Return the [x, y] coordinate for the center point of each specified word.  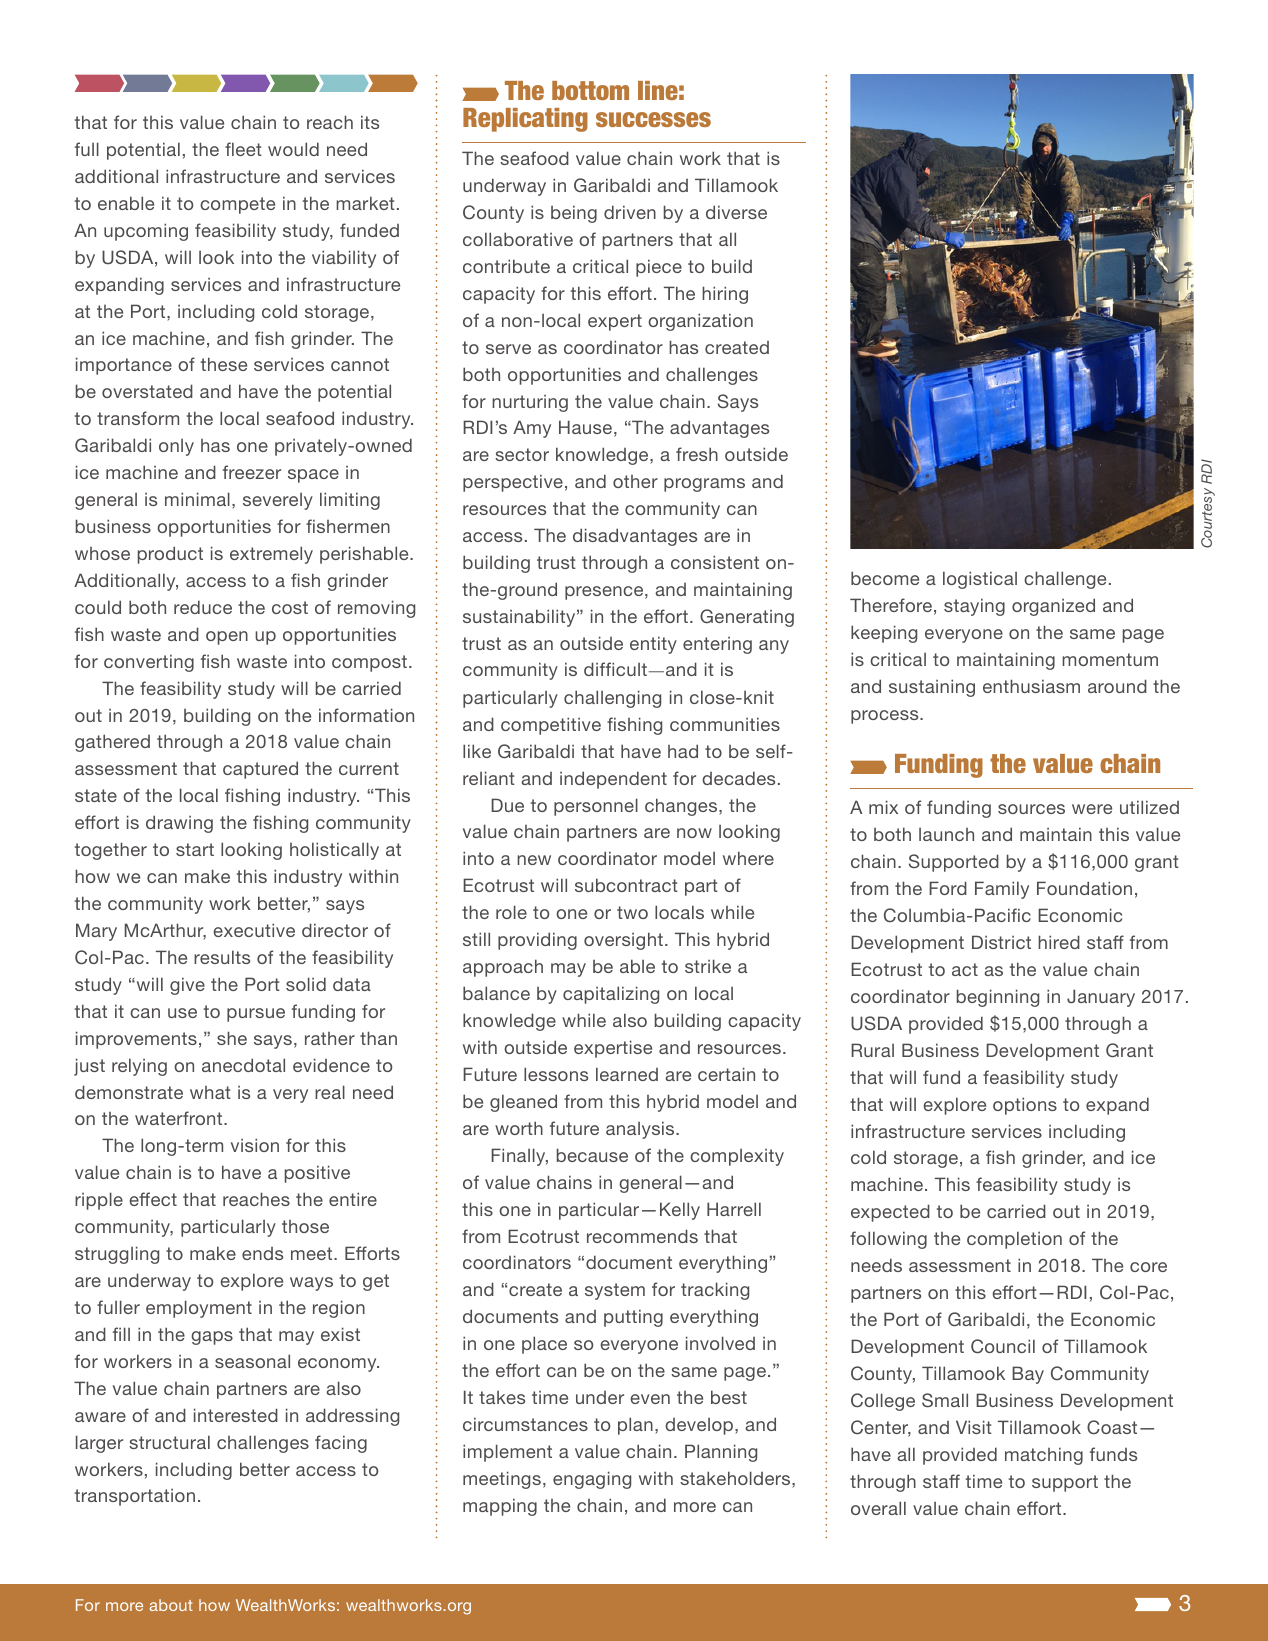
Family [1002, 890]
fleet [243, 149]
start [195, 849]
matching [1044, 1456]
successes [653, 119]
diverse [736, 212]
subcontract [626, 885]
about [171, 1605]
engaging [592, 1480]
